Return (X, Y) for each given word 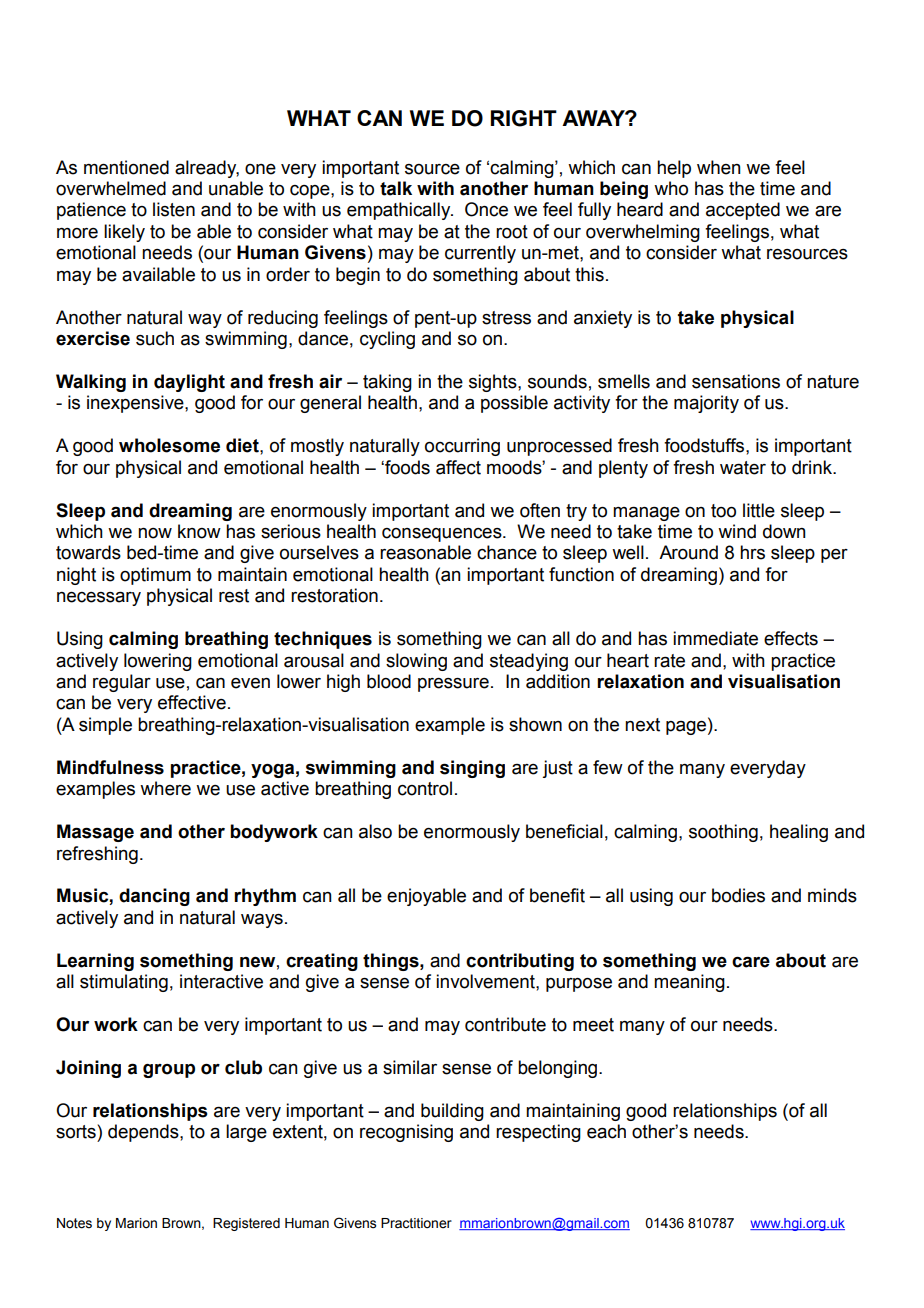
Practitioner (416, 1223)
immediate (715, 638)
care (751, 962)
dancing (154, 897)
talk (396, 188)
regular (122, 683)
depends (144, 1133)
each (606, 1131)
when (719, 167)
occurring (462, 447)
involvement (486, 981)
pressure (453, 685)
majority (706, 404)
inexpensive (136, 404)
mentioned (126, 167)
